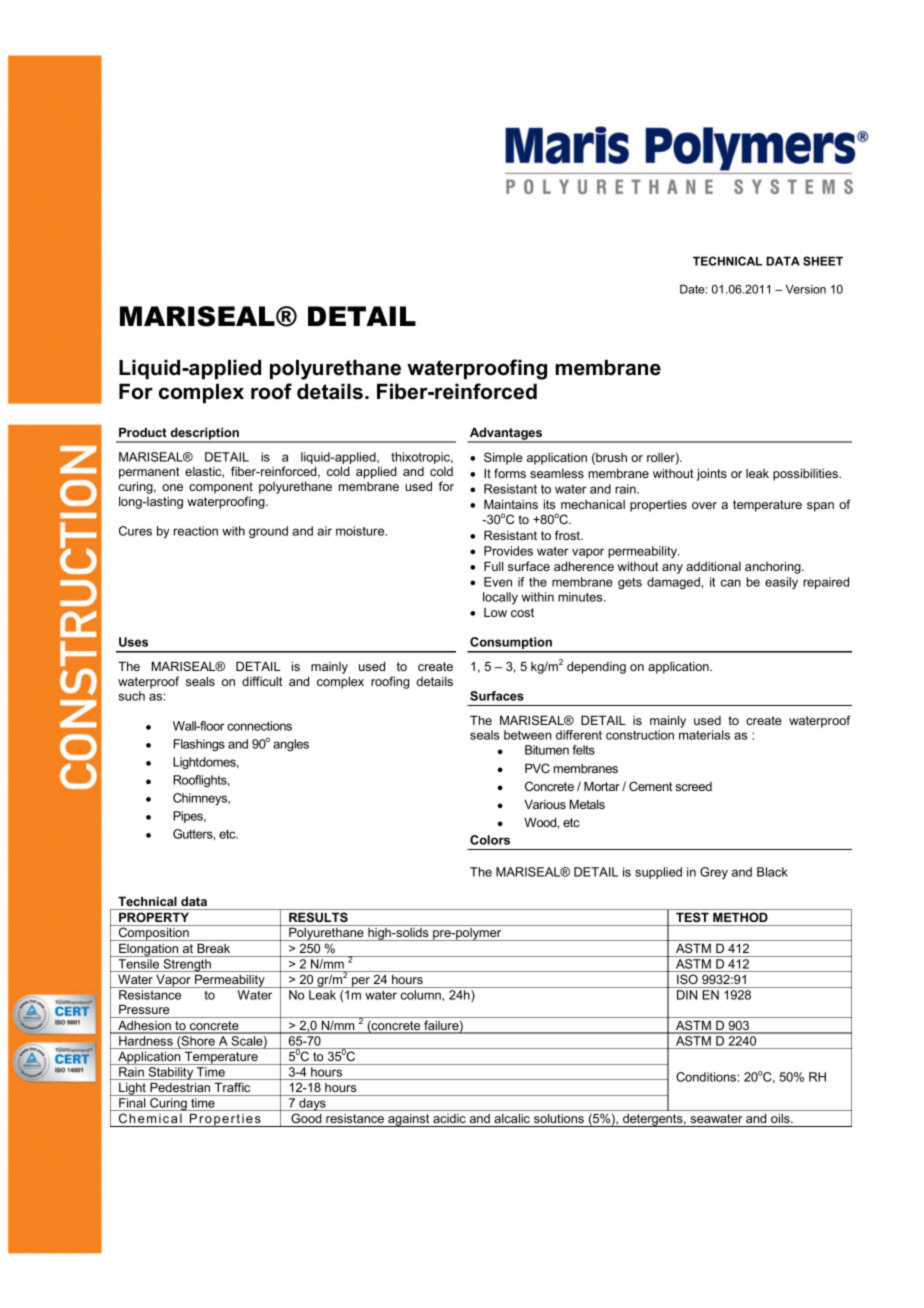  I want to click on Flashings, so click(199, 745).
